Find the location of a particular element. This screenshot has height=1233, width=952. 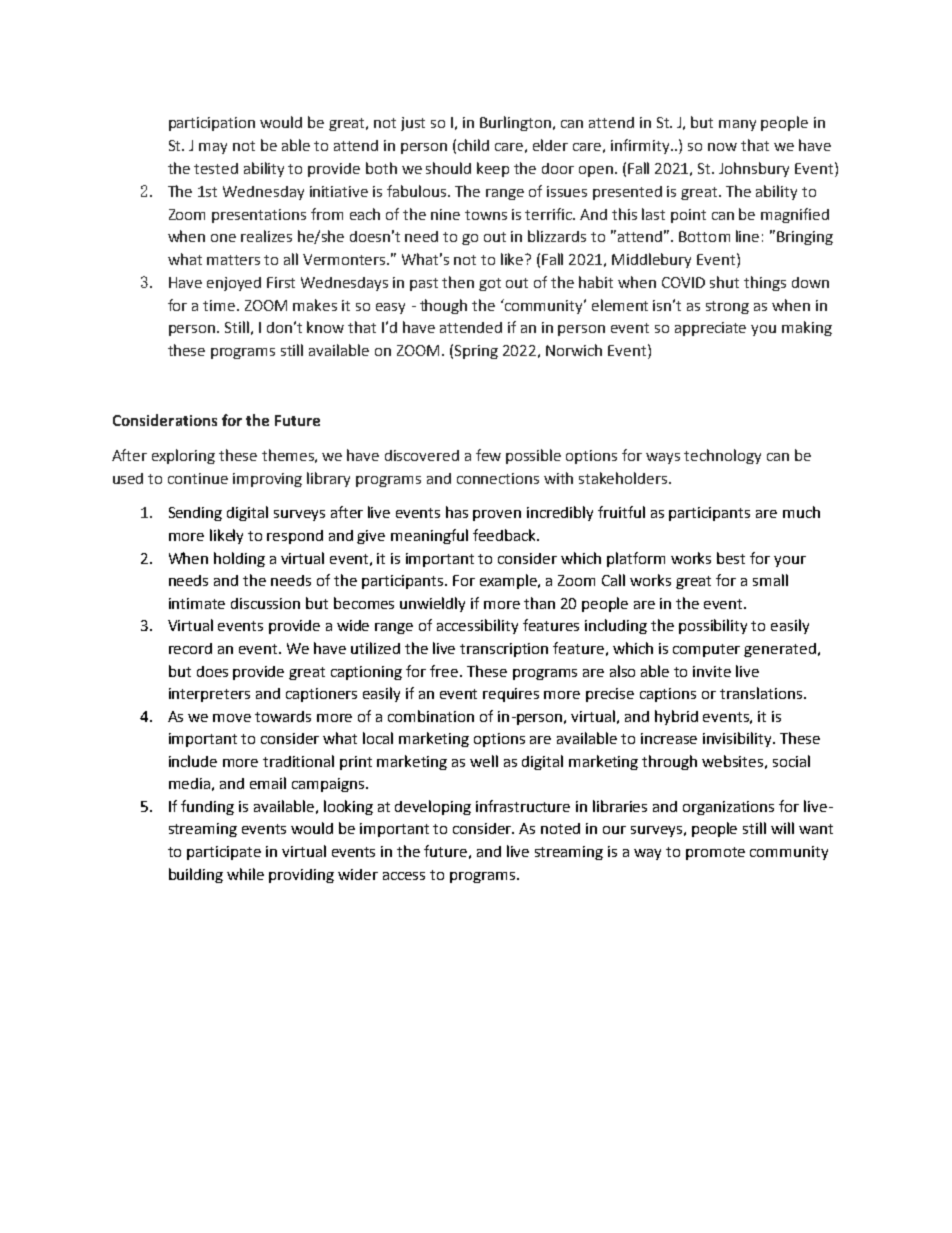

invite is located at coordinates (712, 671).
